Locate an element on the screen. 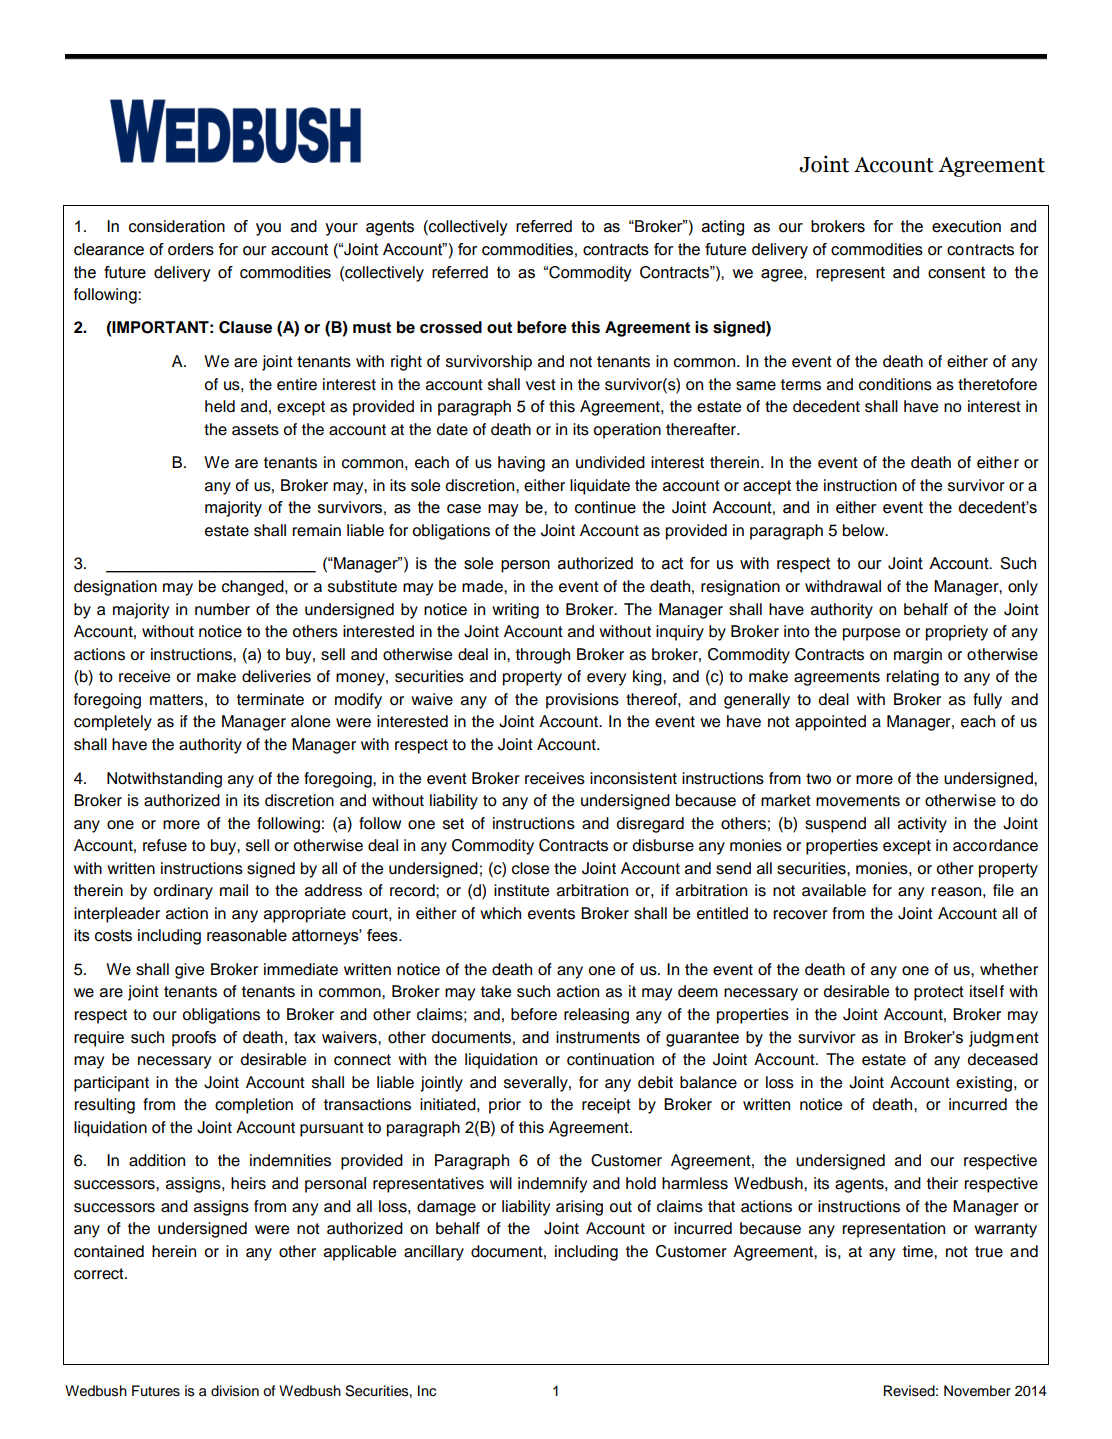 The width and height of the screenshot is (1112, 1439). purpose is located at coordinates (871, 634).
